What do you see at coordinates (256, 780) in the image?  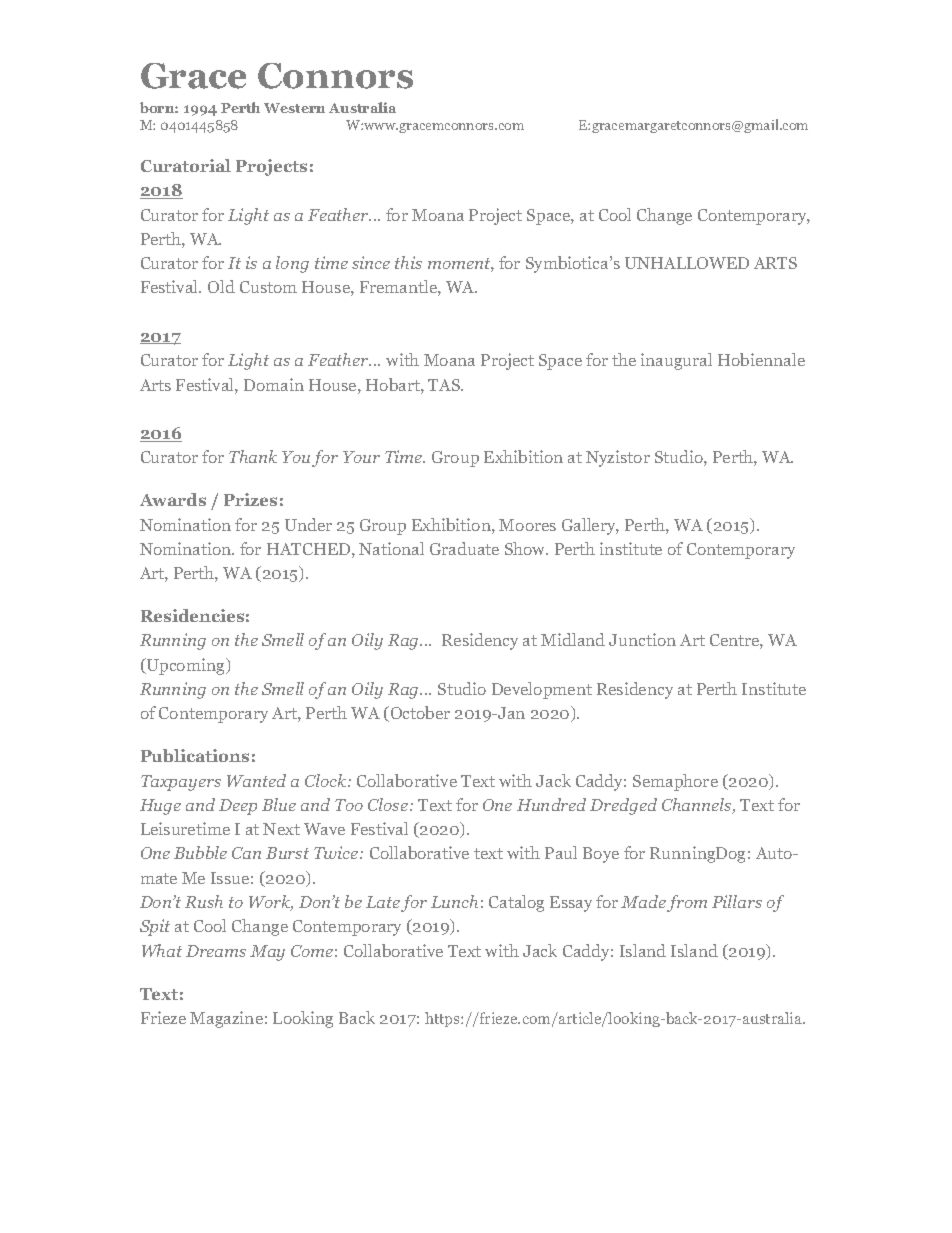 I see `Wanted` at bounding box center [256, 780].
